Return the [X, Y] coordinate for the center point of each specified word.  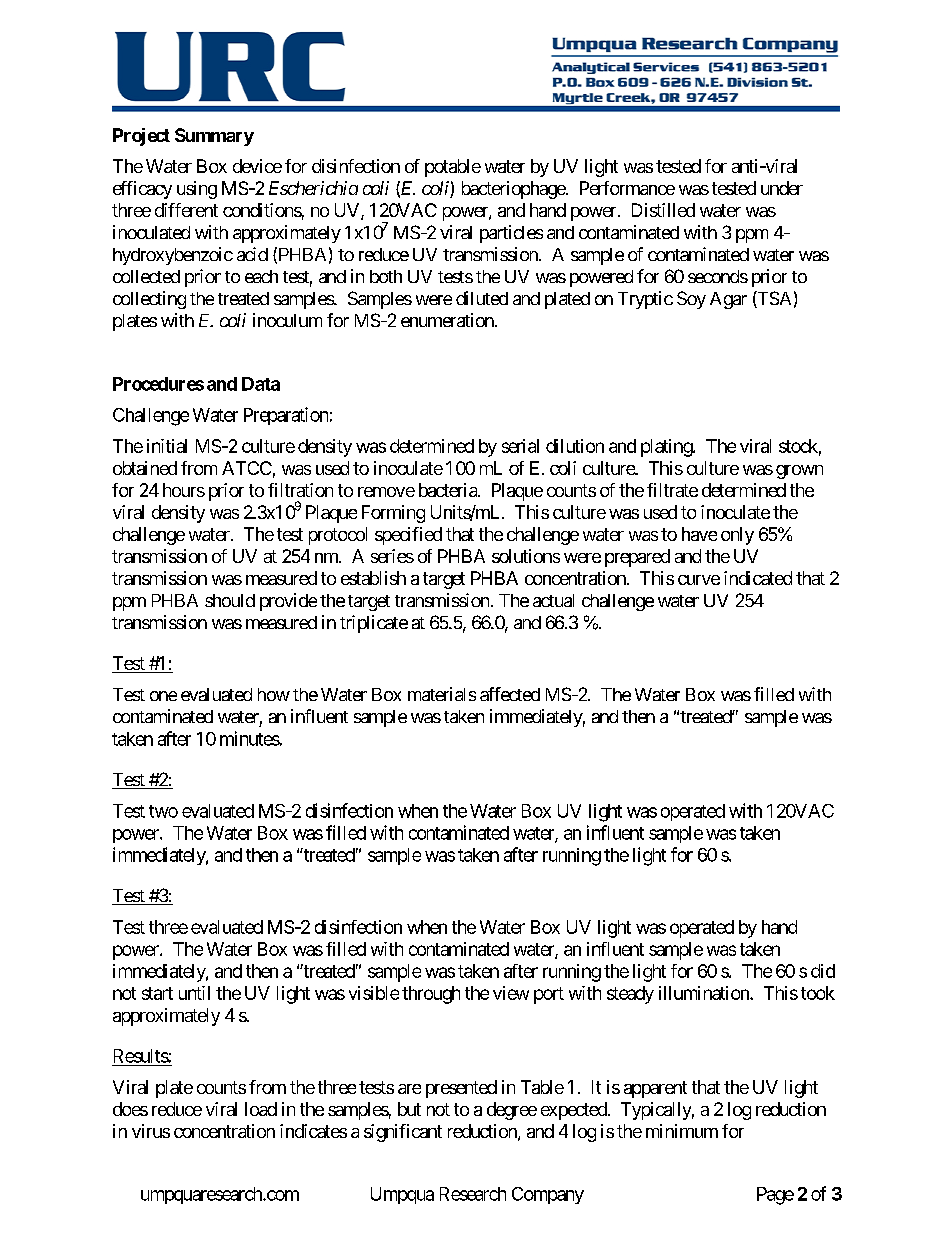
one [163, 696]
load [261, 1109]
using [197, 190]
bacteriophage [514, 190]
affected [510, 694]
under [782, 188]
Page [775, 1196]
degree [512, 1111]
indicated [758, 578]
